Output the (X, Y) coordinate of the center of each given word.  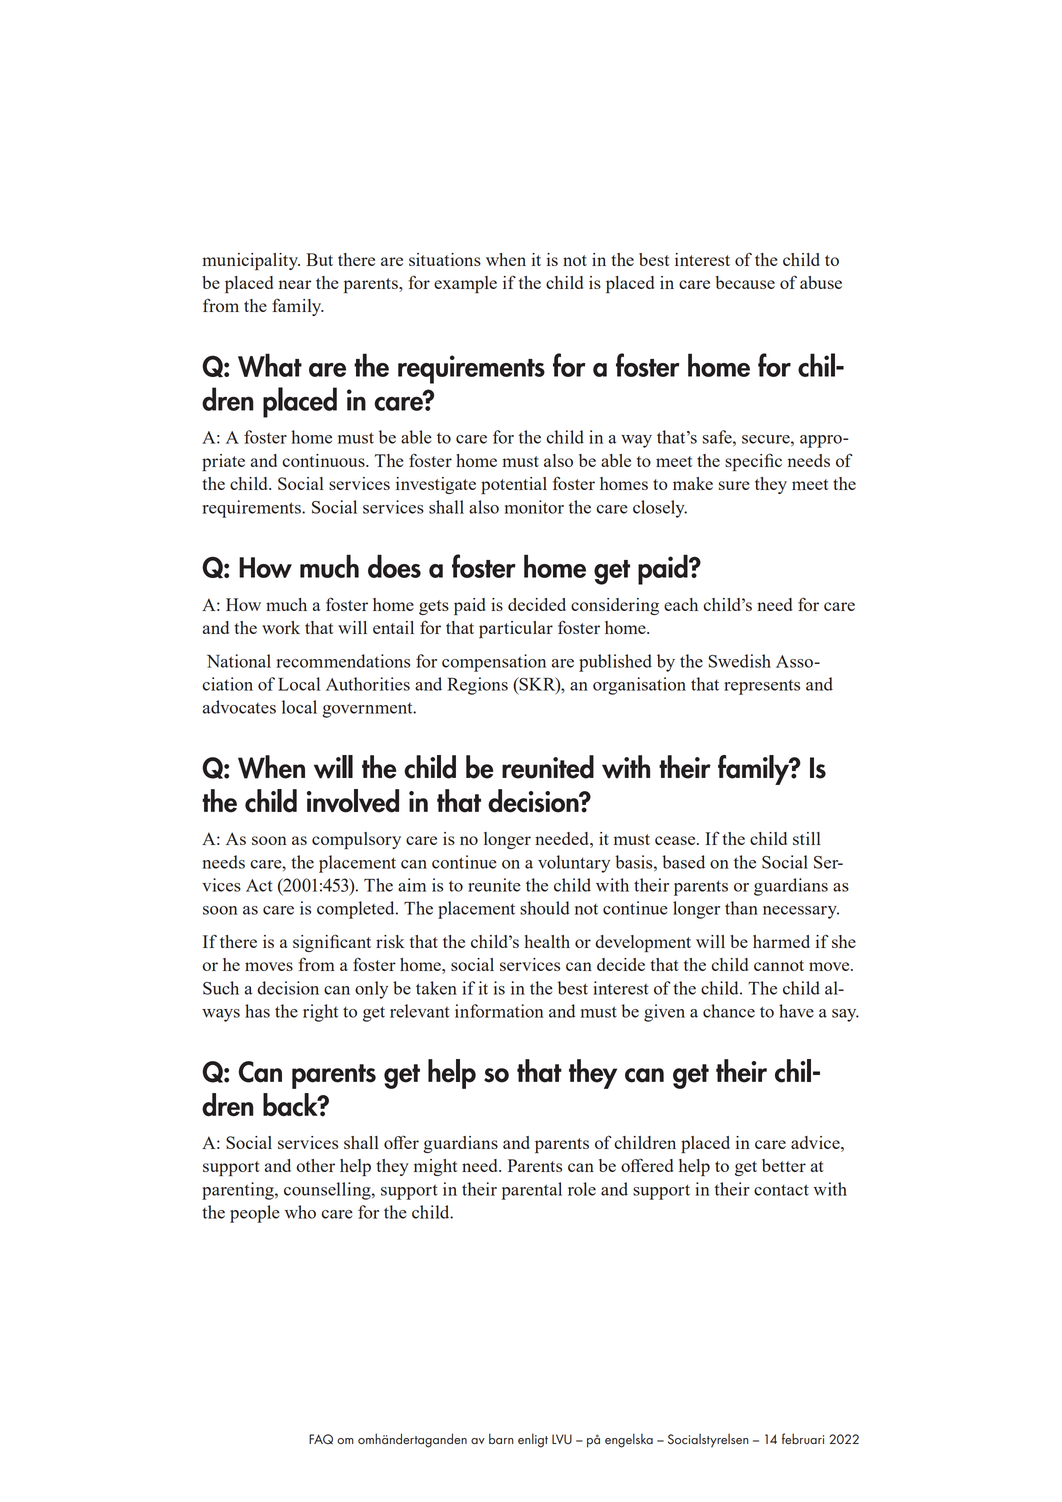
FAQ (321, 1439)
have (796, 1011)
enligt (533, 1440)
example (465, 284)
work (281, 627)
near (295, 284)
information (499, 1011)
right (320, 1013)
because (745, 282)
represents (762, 687)
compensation (494, 663)
